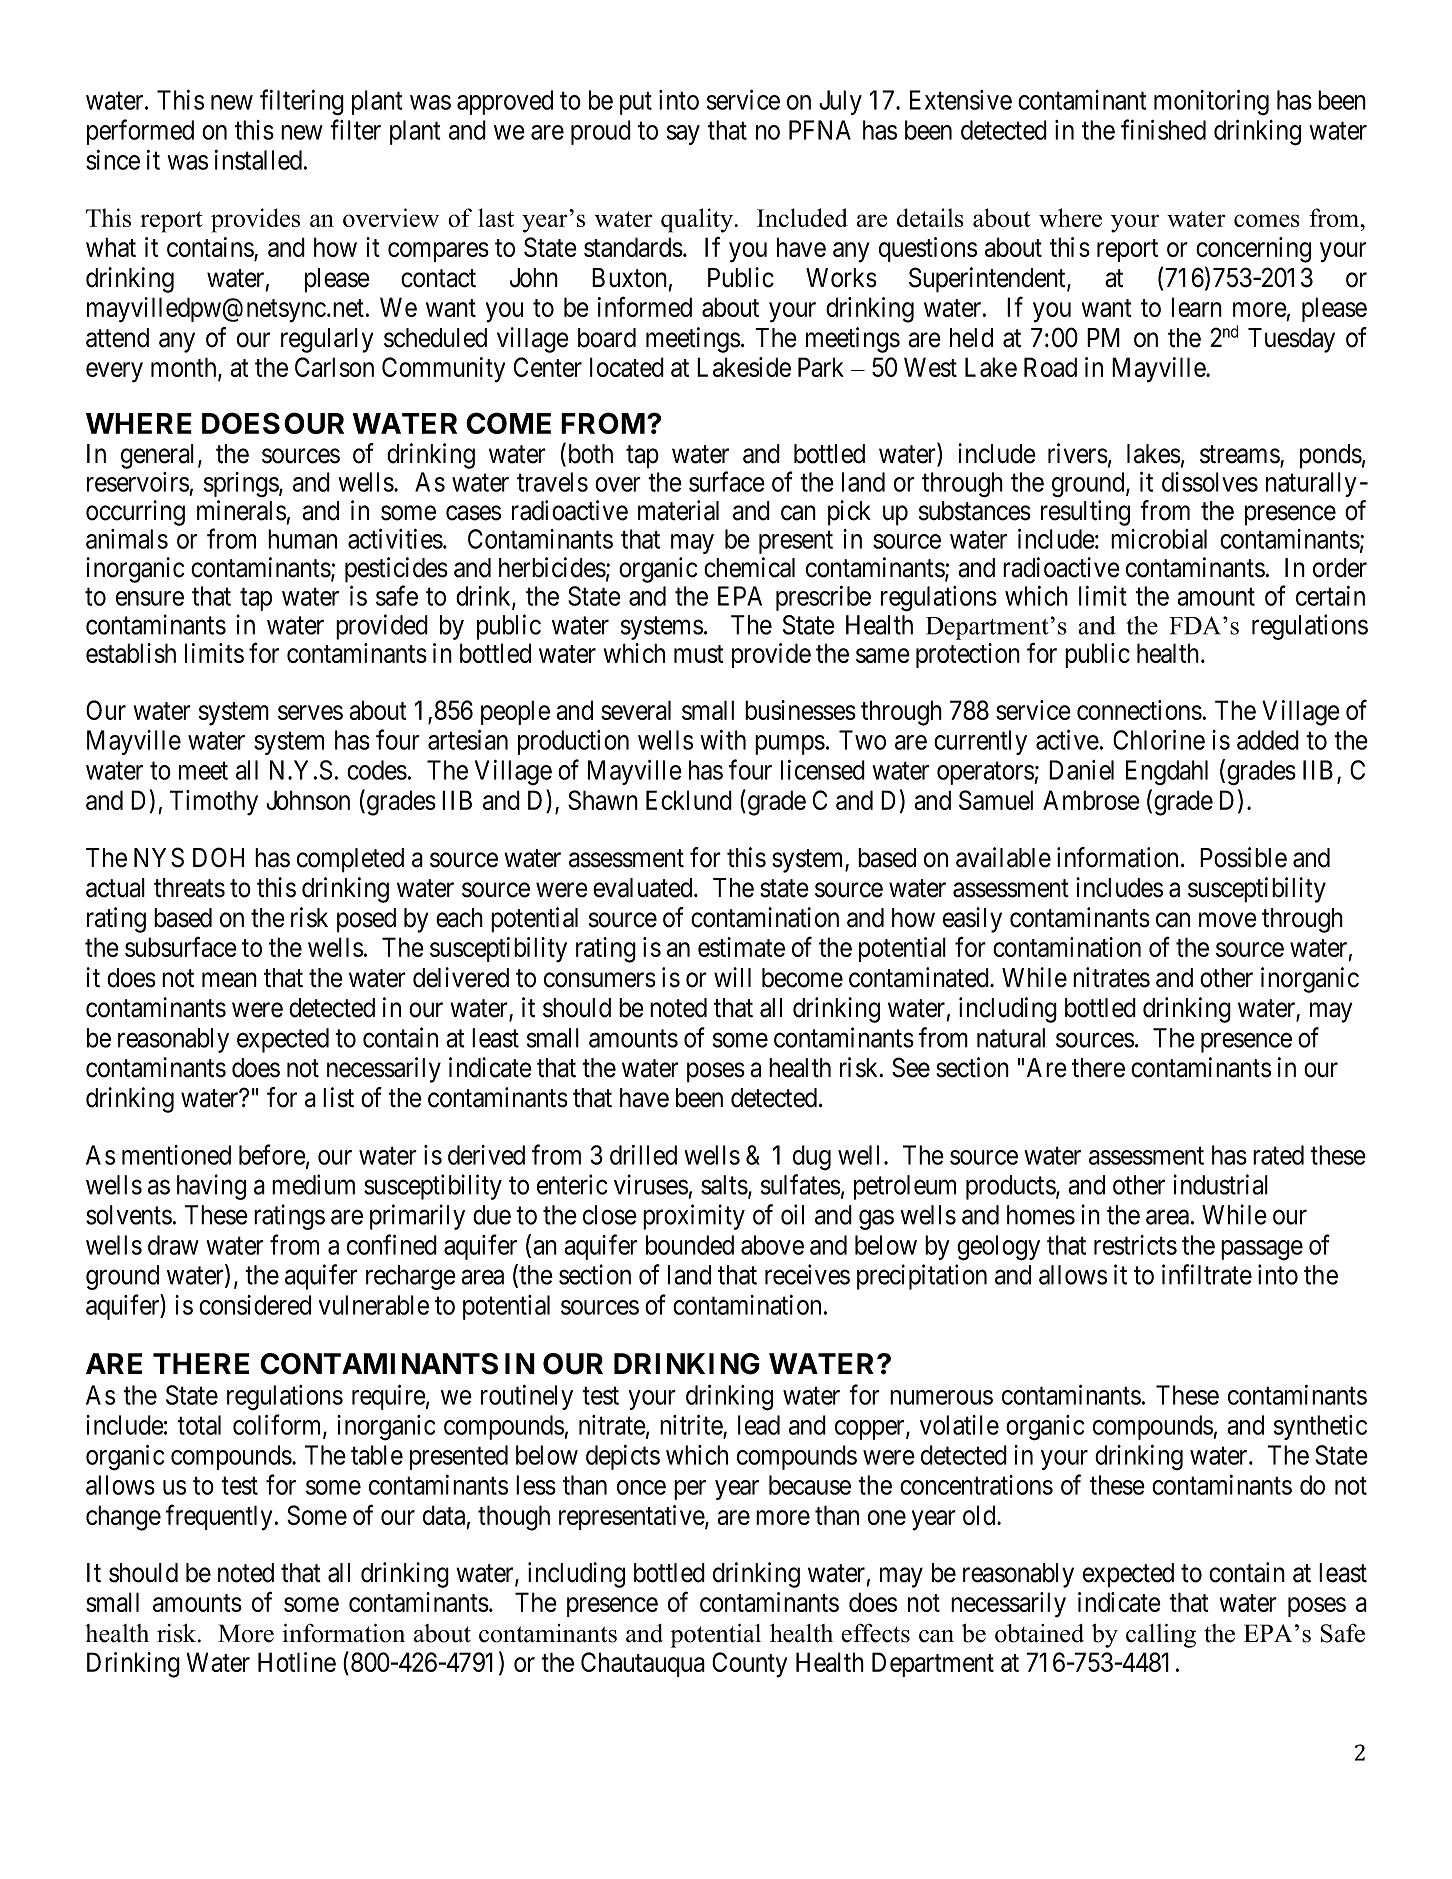 The image size is (1452, 1879). I want to click on Hotline, so click(297, 1662).
